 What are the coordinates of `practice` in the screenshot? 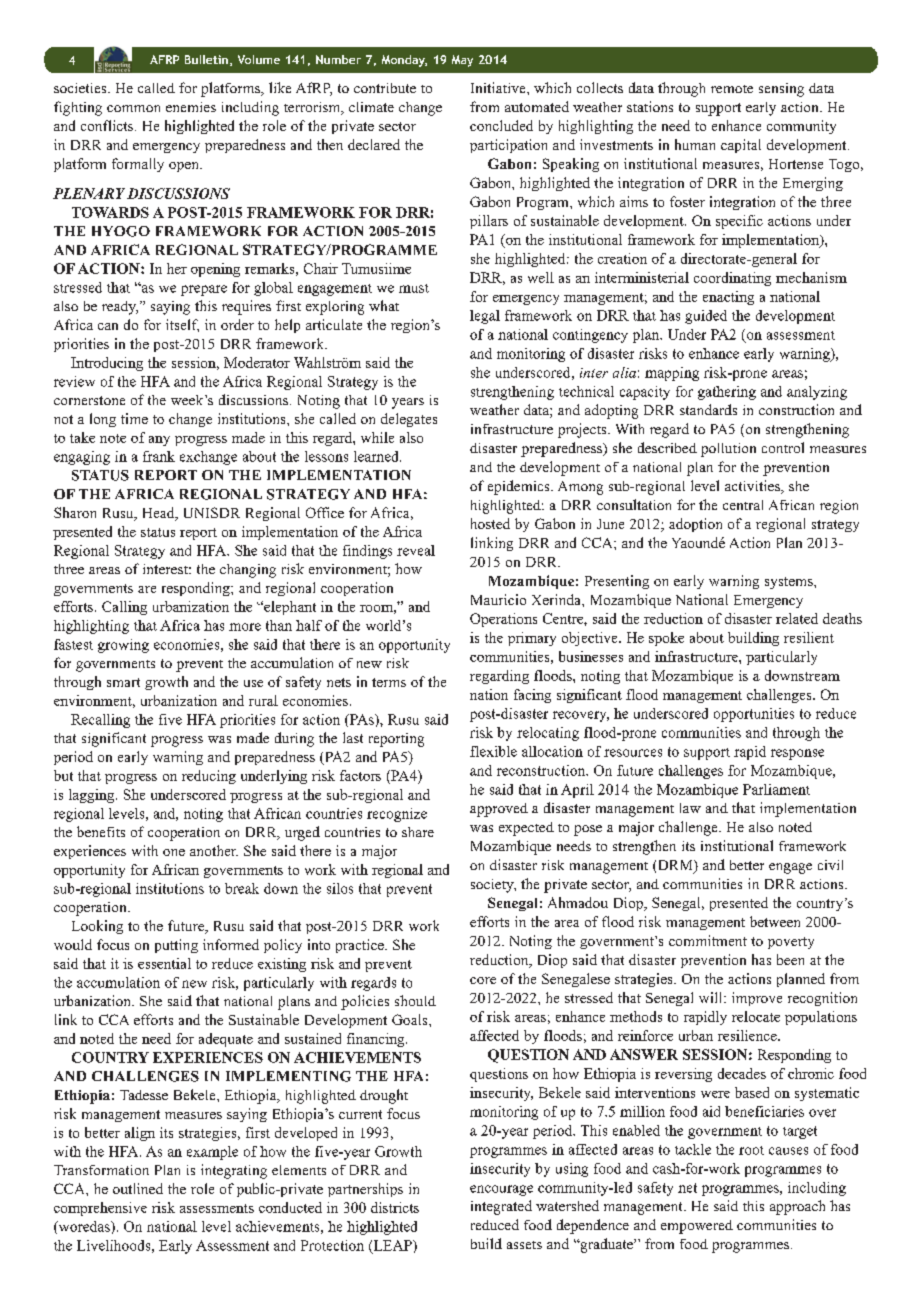 It's located at (361, 946).
